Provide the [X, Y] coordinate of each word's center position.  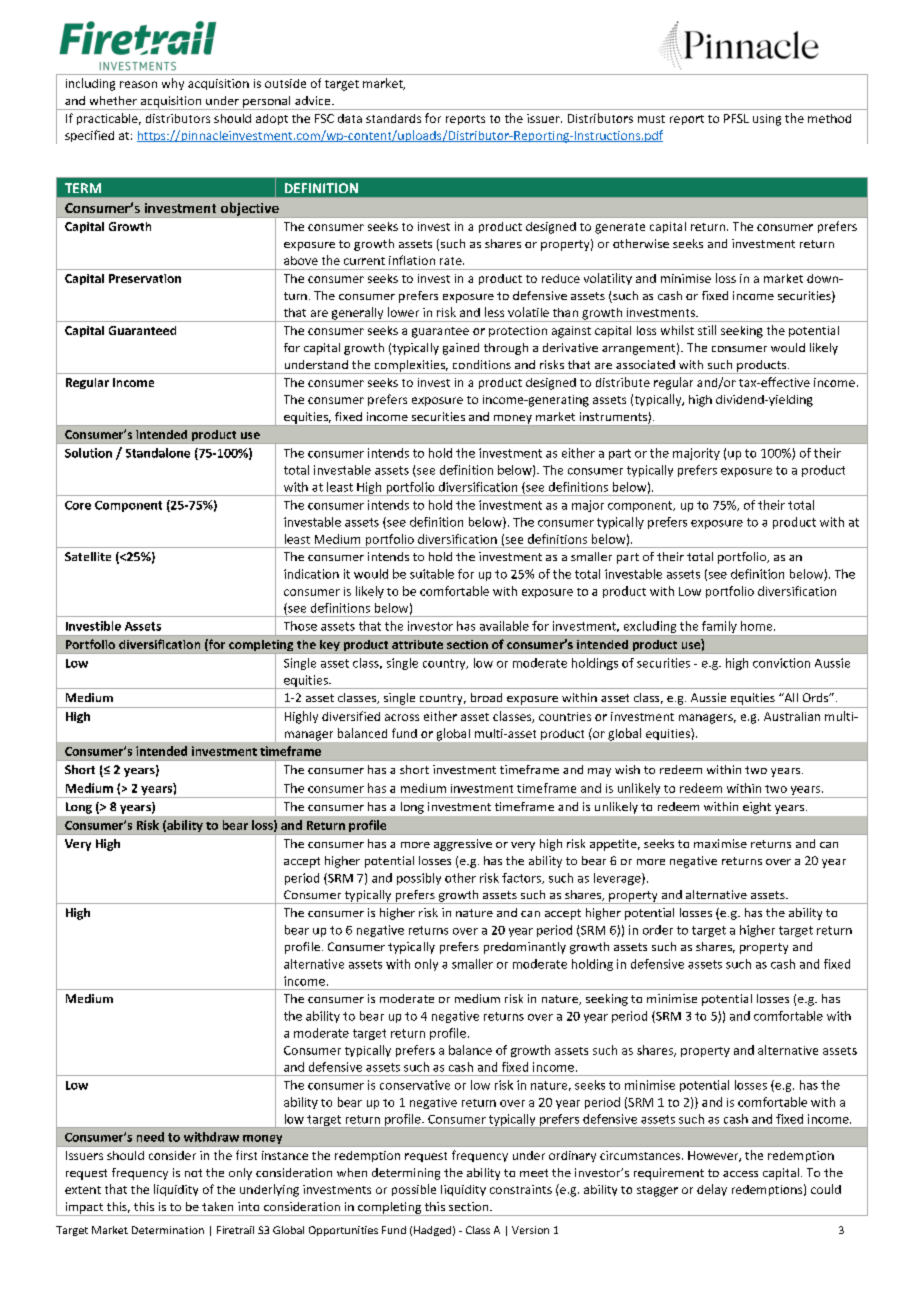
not [193, 1173]
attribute [417, 644]
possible [414, 1190]
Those [300, 626]
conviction [781, 663]
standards [393, 118]
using [767, 120]
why [173, 84]
